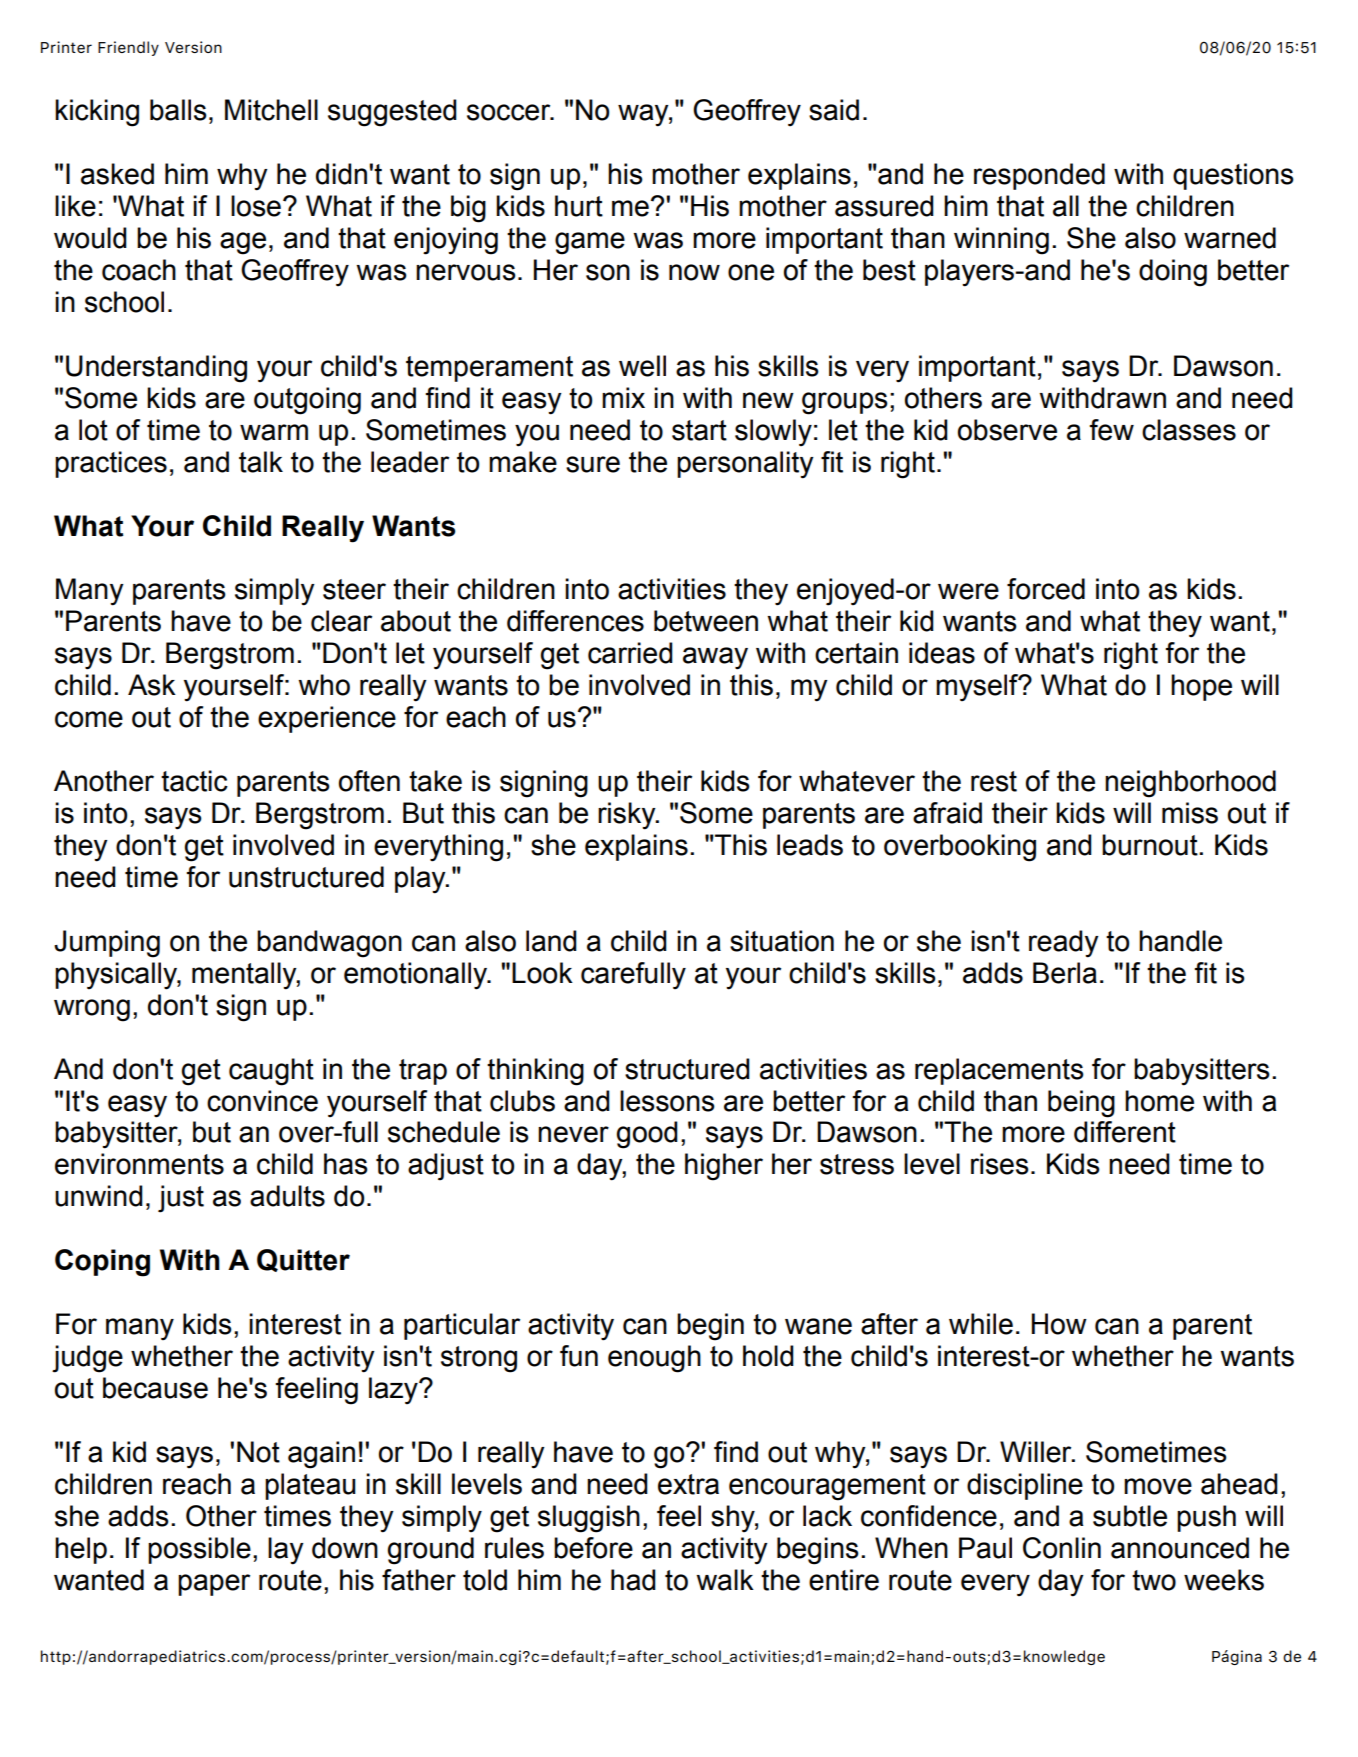 The width and height of the image is (1358, 1757). Describe the element at coordinates (628, 816) in the image. I see `risky` at that location.
